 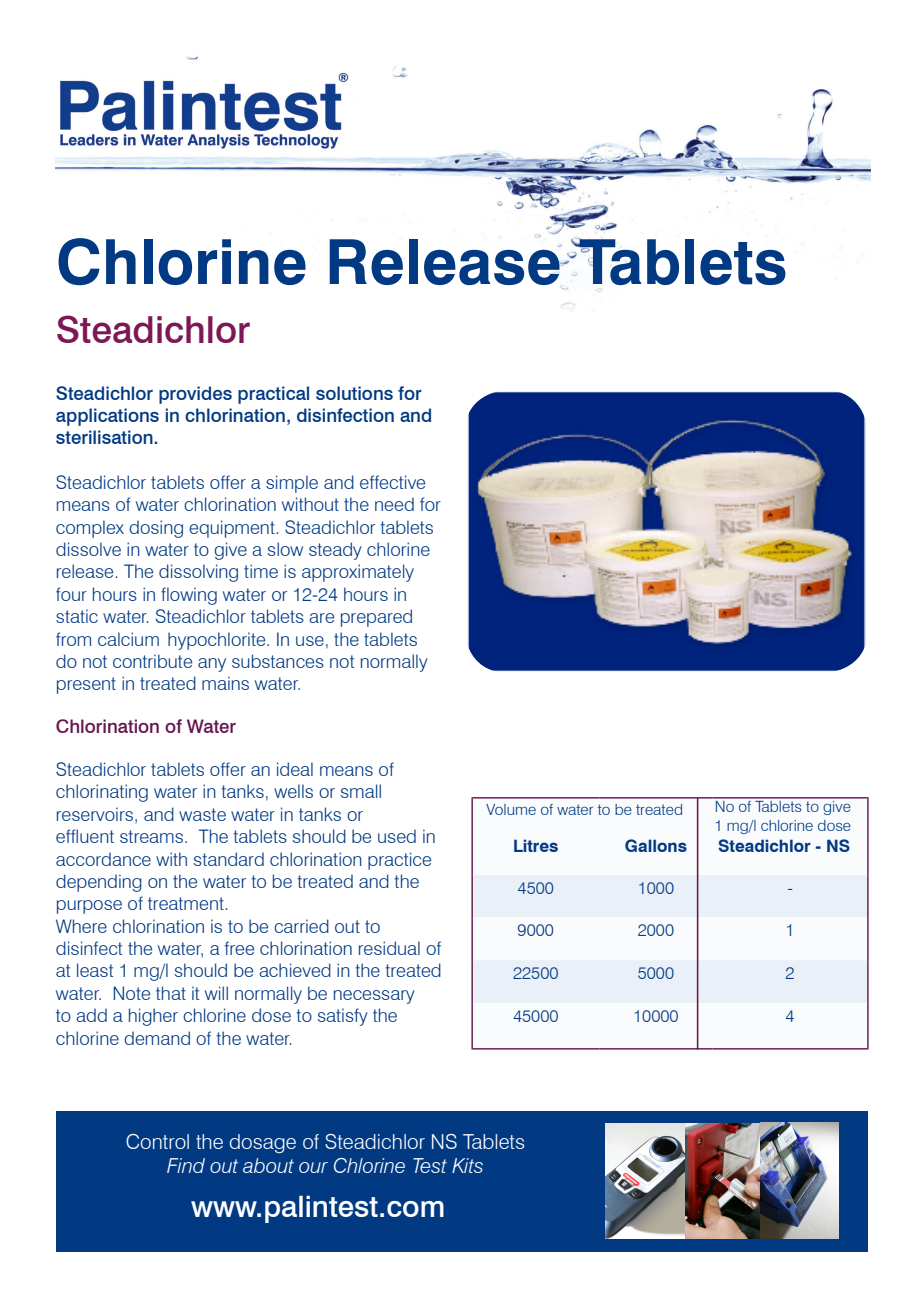 I want to click on prepared, so click(x=376, y=618).
